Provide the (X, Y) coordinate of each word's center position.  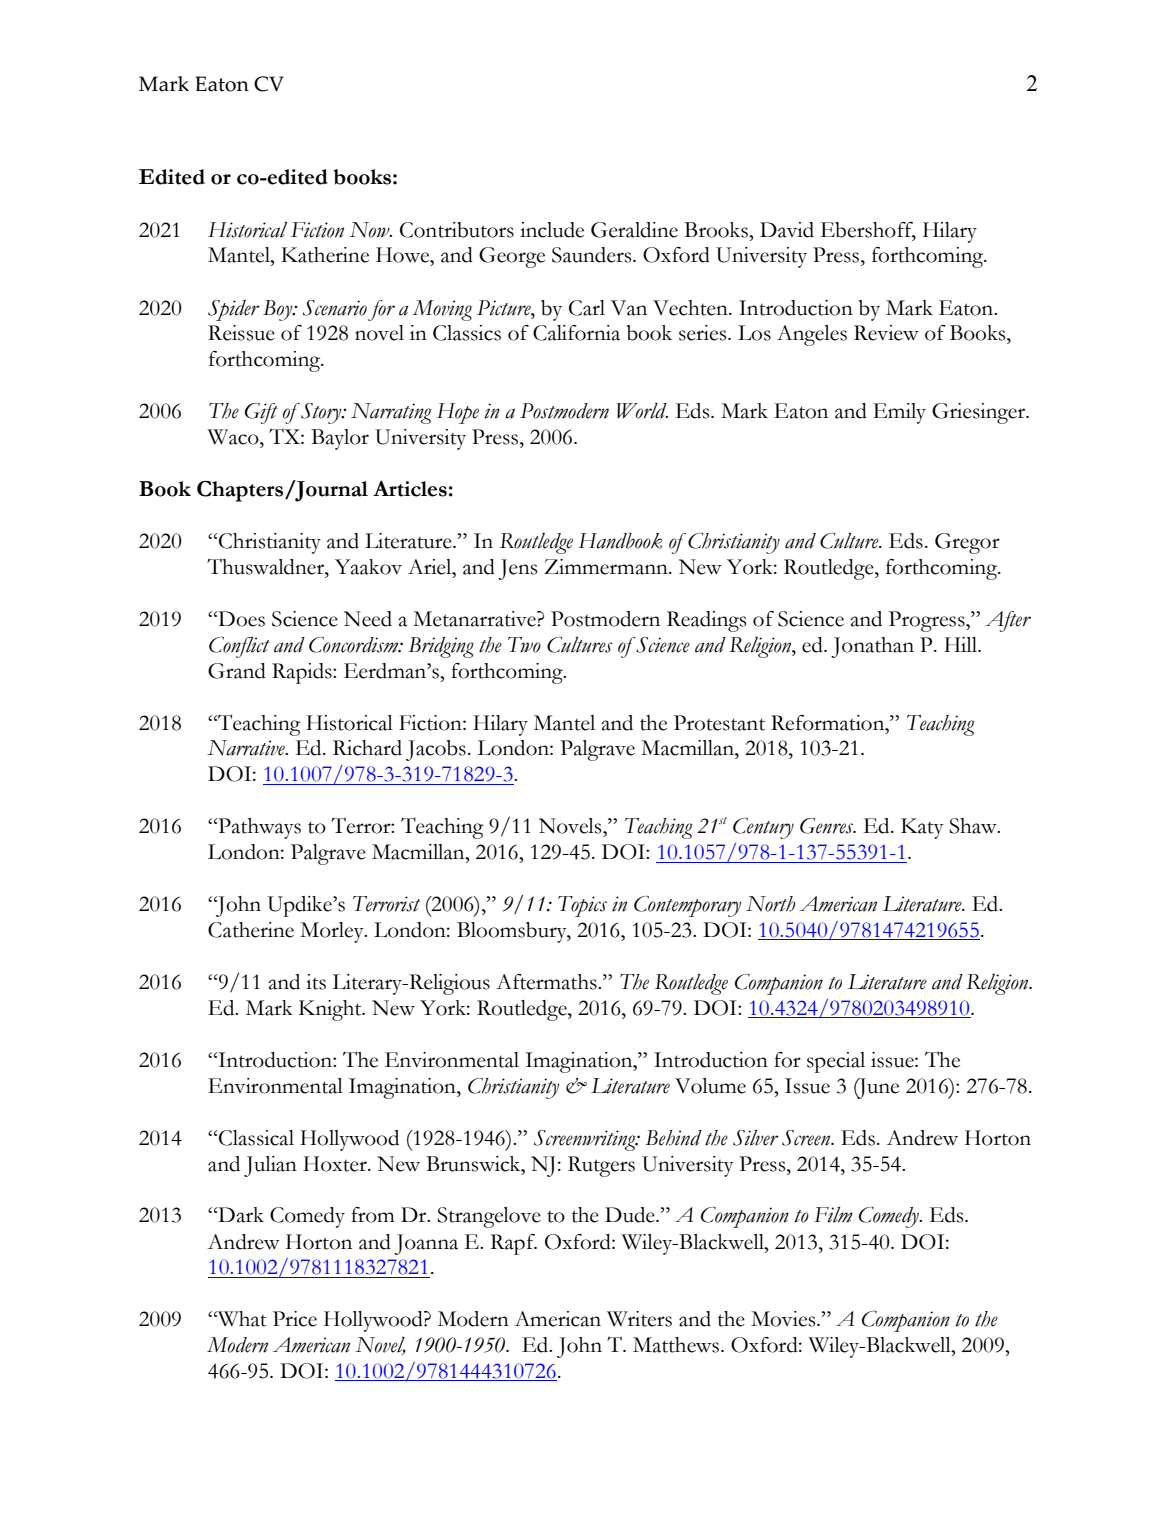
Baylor (340, 439)
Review (886, 333)
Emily (899, 413)
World (642, 411)
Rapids (303, 673)
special (836, 1062)
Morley (333, 932)
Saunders (593, 255)
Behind (673, 1138)
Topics (582, 906)
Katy (922, 828)
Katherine (325, 255)
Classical (255, 1138)
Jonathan (872, 647)
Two (524, 645)
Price (295, 1319)
